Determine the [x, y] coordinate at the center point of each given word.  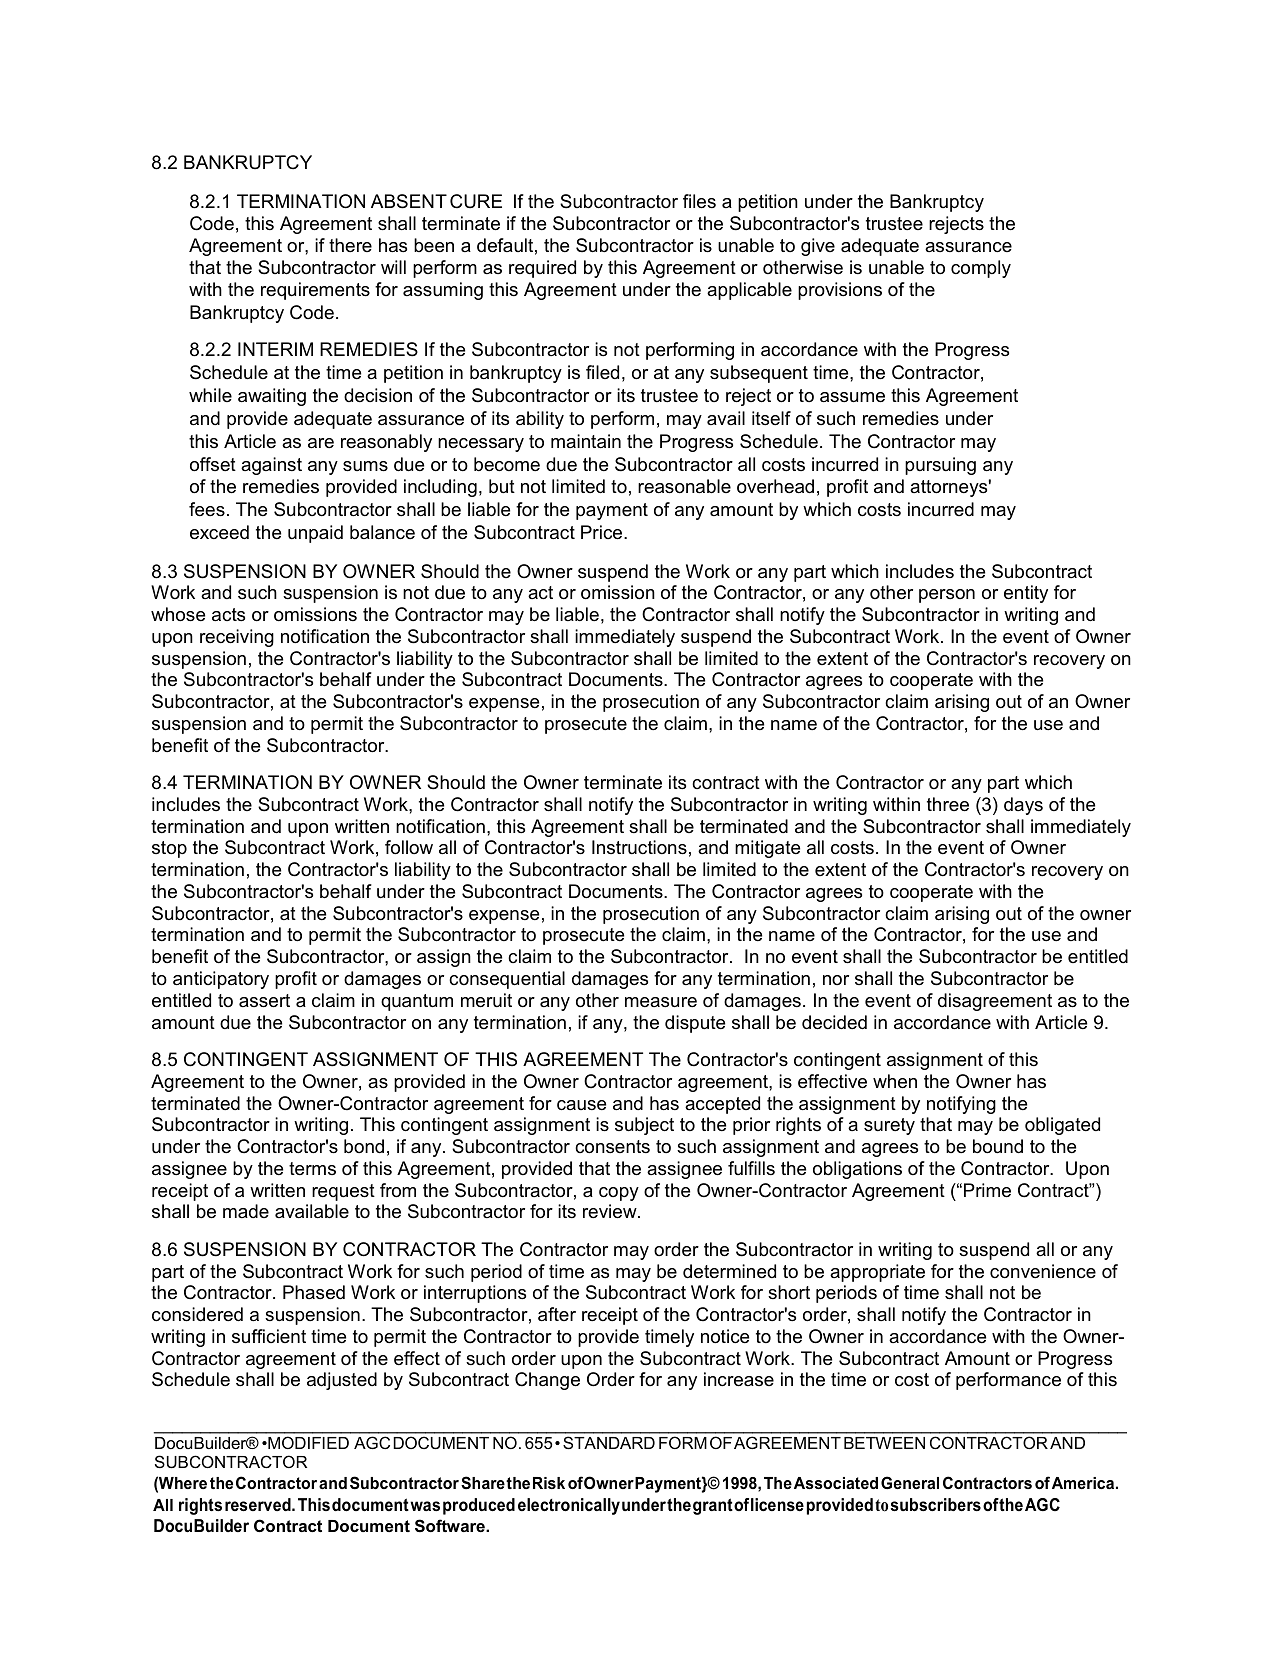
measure [661, 1002]
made [246, 1211]
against [271, 466]
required [542, 269]
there [350, 245]
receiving [237, 638]
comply [981, 269]
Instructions [639, 847]
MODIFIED [307, 1442]
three [948, 804]
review [611, 1211]
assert [264, 1001]
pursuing [940, 466]
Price [603, 532]
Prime [987, 1190]
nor [836, 980]
